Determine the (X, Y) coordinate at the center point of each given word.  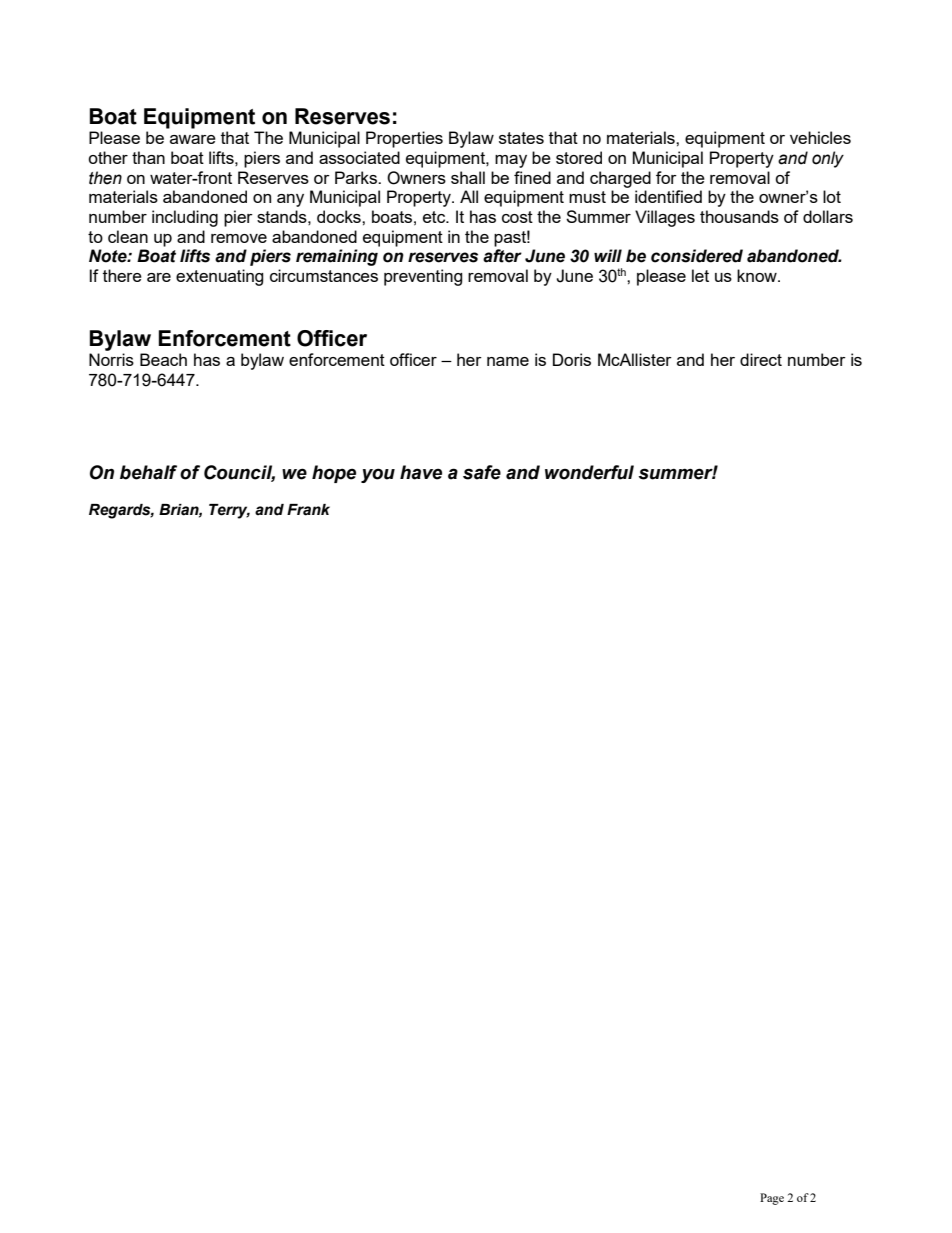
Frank (308, 510)
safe (482, 472)
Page (772, 1199)
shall (468, 177)
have (421, 472)
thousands (739, 216)
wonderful (589, 472)
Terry (229, 511)
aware (193, 139)
